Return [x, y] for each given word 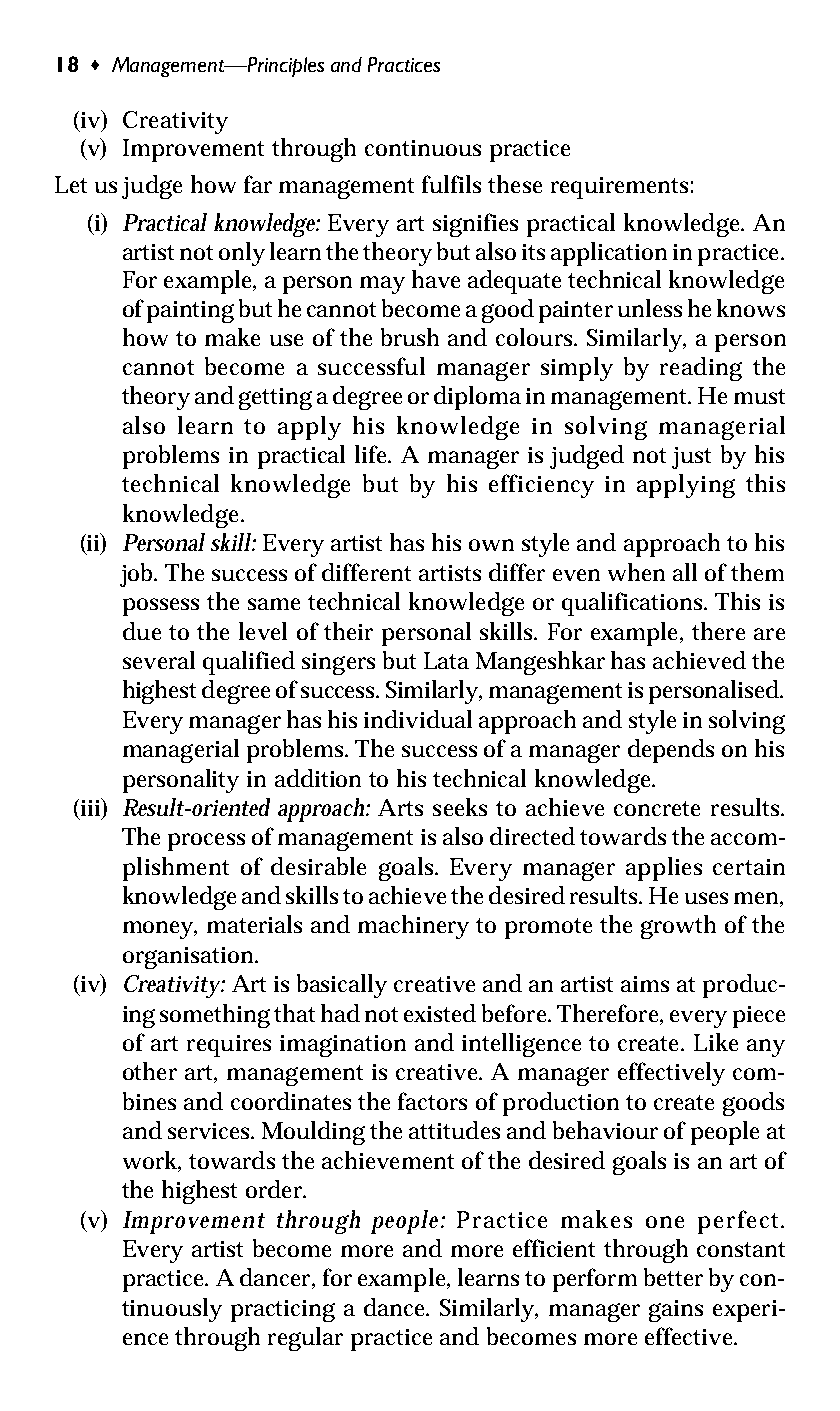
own [491, 545]
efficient [554, 1248]
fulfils [451, 184]
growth [678, 927]
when [636, 572]
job [138, 575]
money [160, 930]
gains [676, 1311]
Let [71, 184]
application [609, 254]
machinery [413, 927]
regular [305, 1339]
